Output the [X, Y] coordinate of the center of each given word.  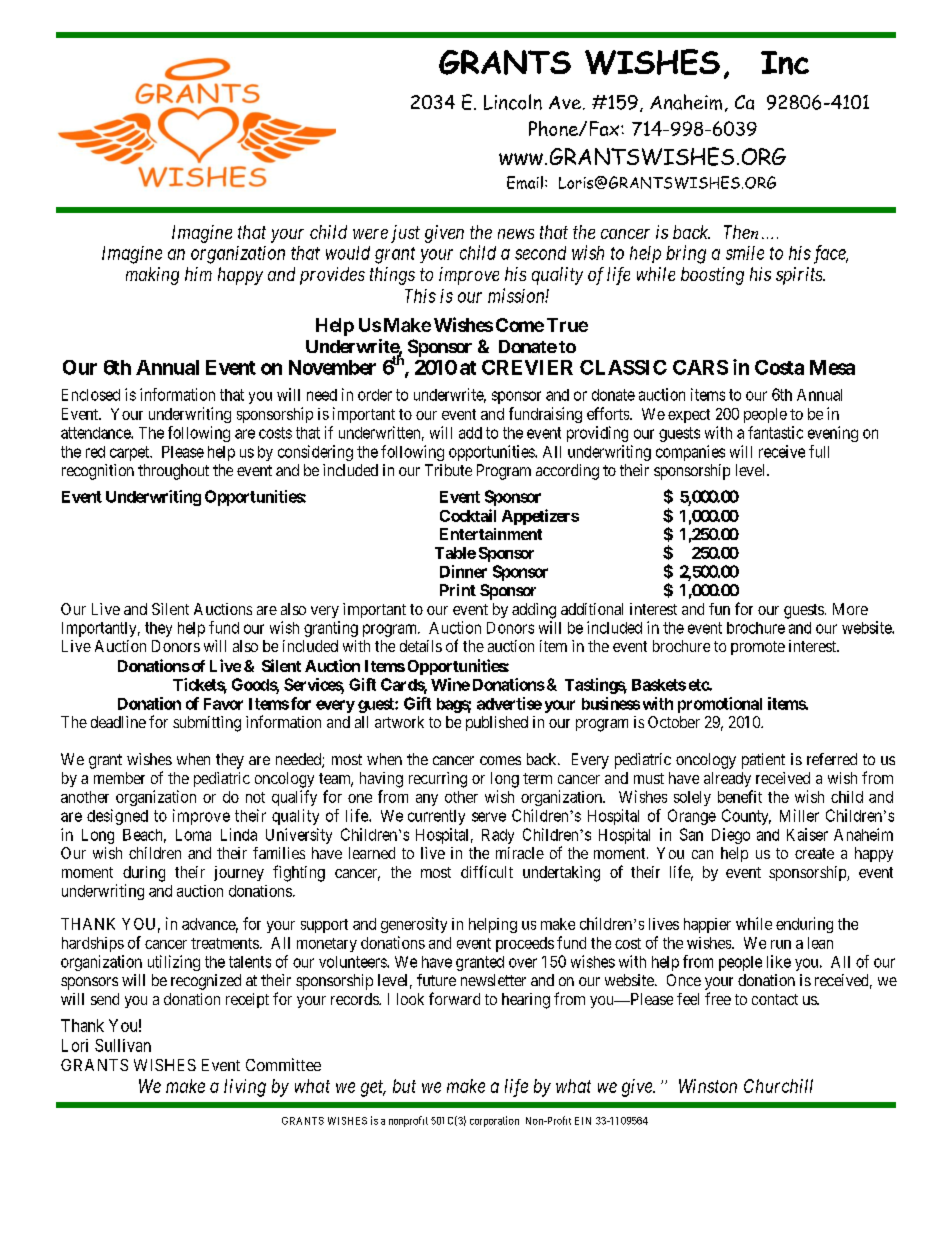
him [198, 274]
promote [758, 648]
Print [458, 590]
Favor [223, 704]
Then [741, 232]
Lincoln [513, 102]
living [245, 1088]
